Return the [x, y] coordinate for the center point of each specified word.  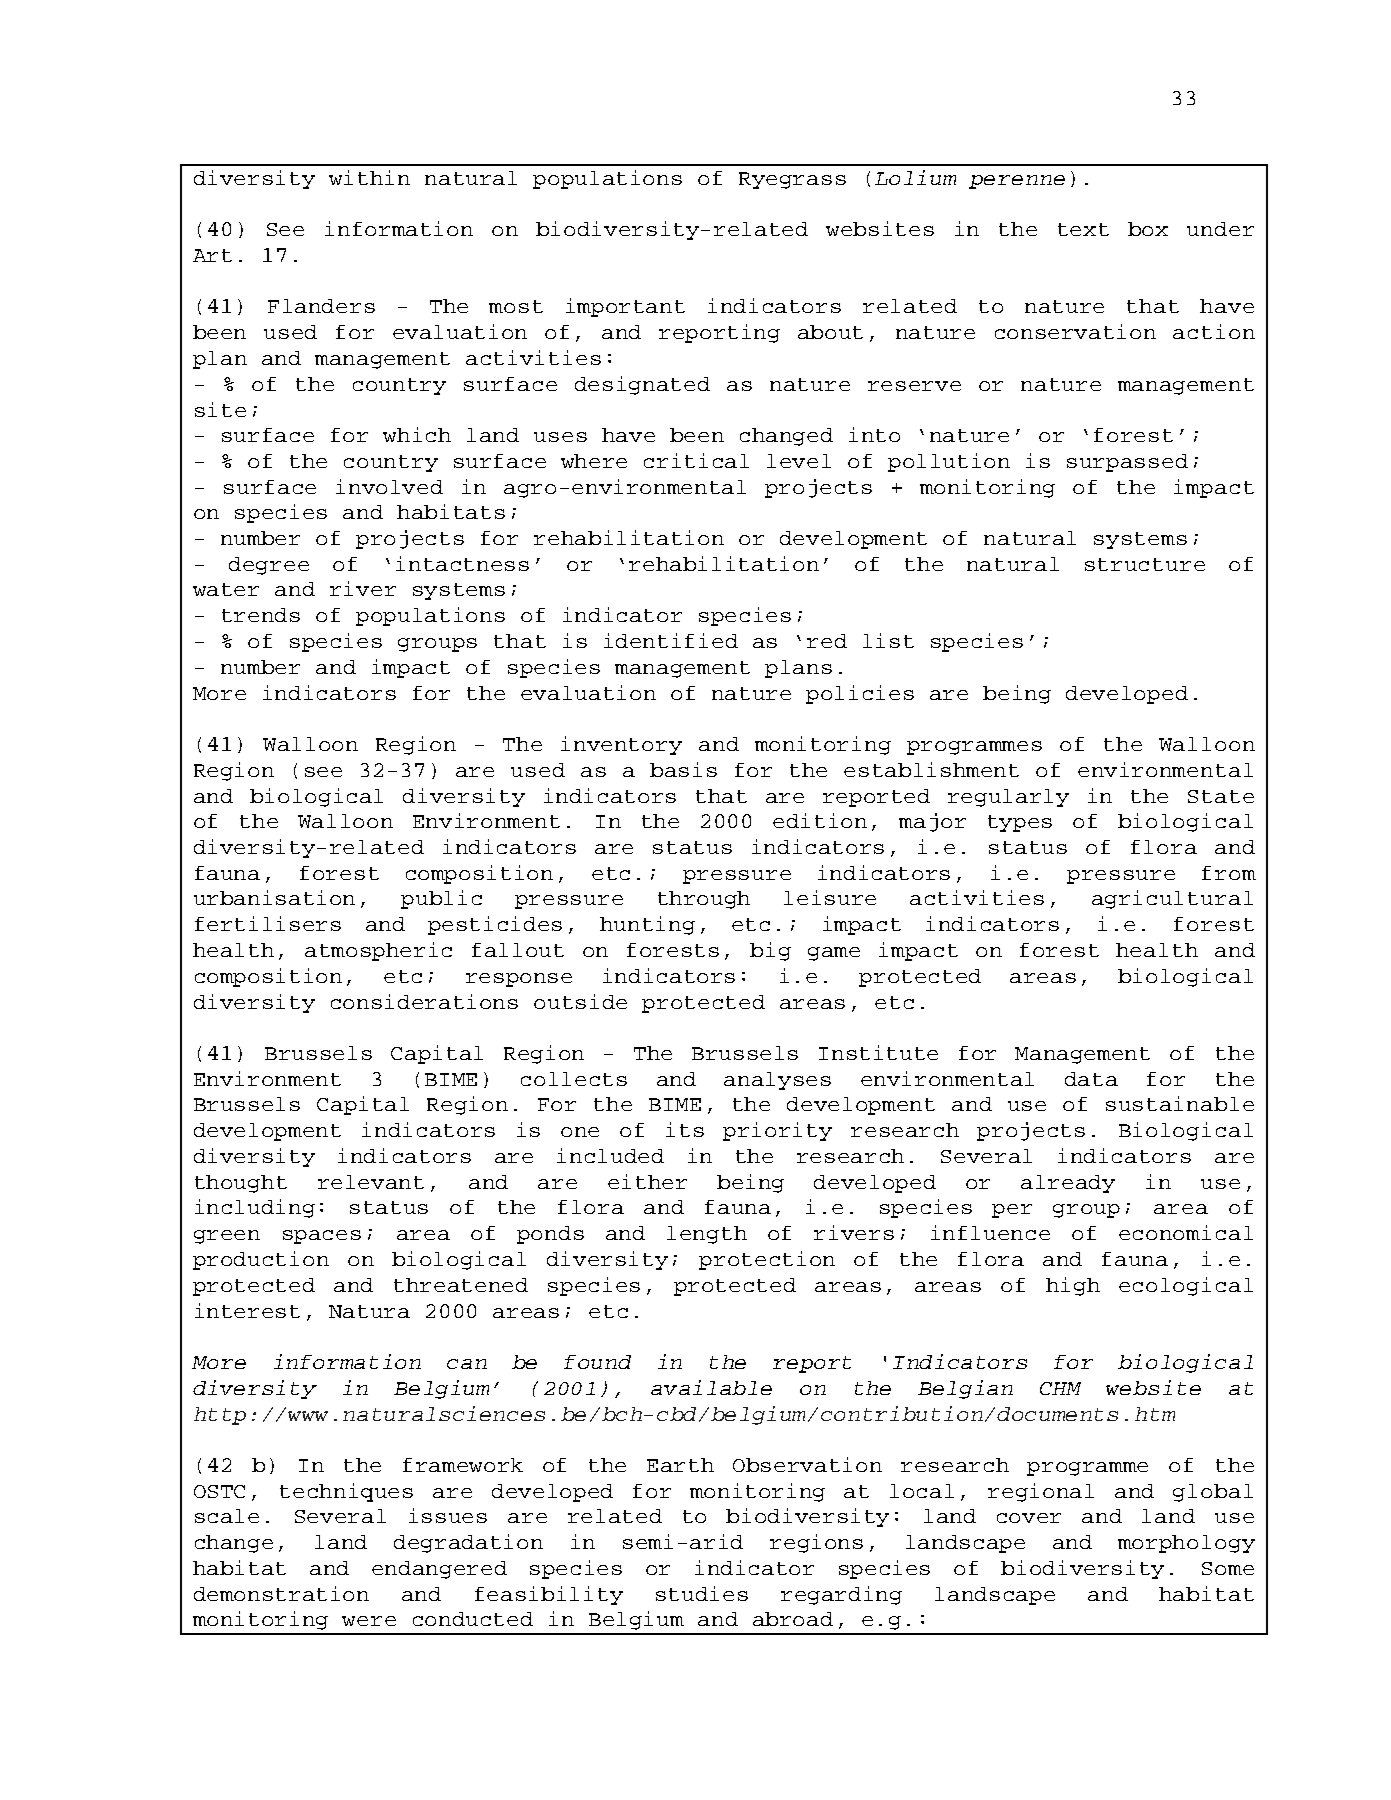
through [704, 900]
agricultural [1172, 899]
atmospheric [378, 951]
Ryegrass [792, 180]
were [369, 1621]
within [369, 177]
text [1083, 229]
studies [702, 1593]
